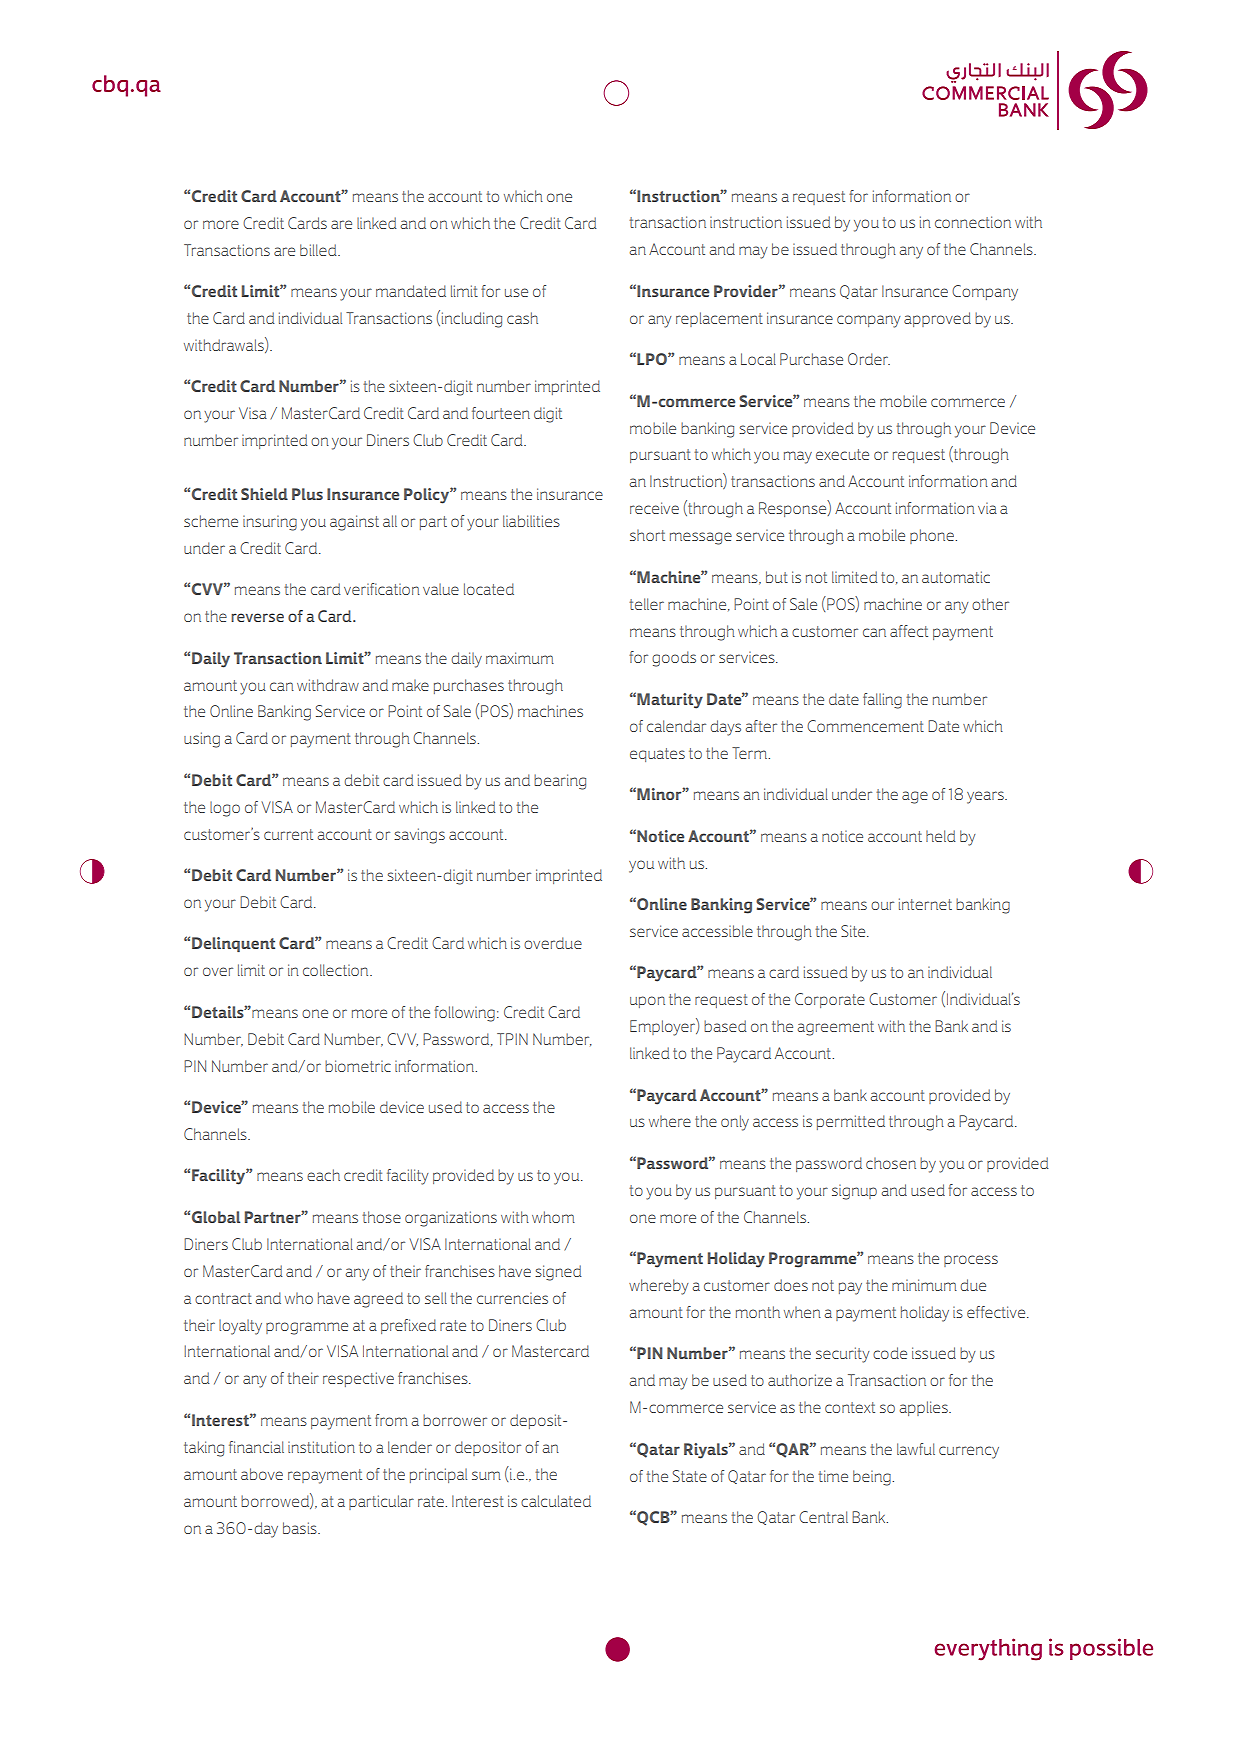  Describe the element at coordinates (262, 1474) in the screenshot. I see `above` at that location.
